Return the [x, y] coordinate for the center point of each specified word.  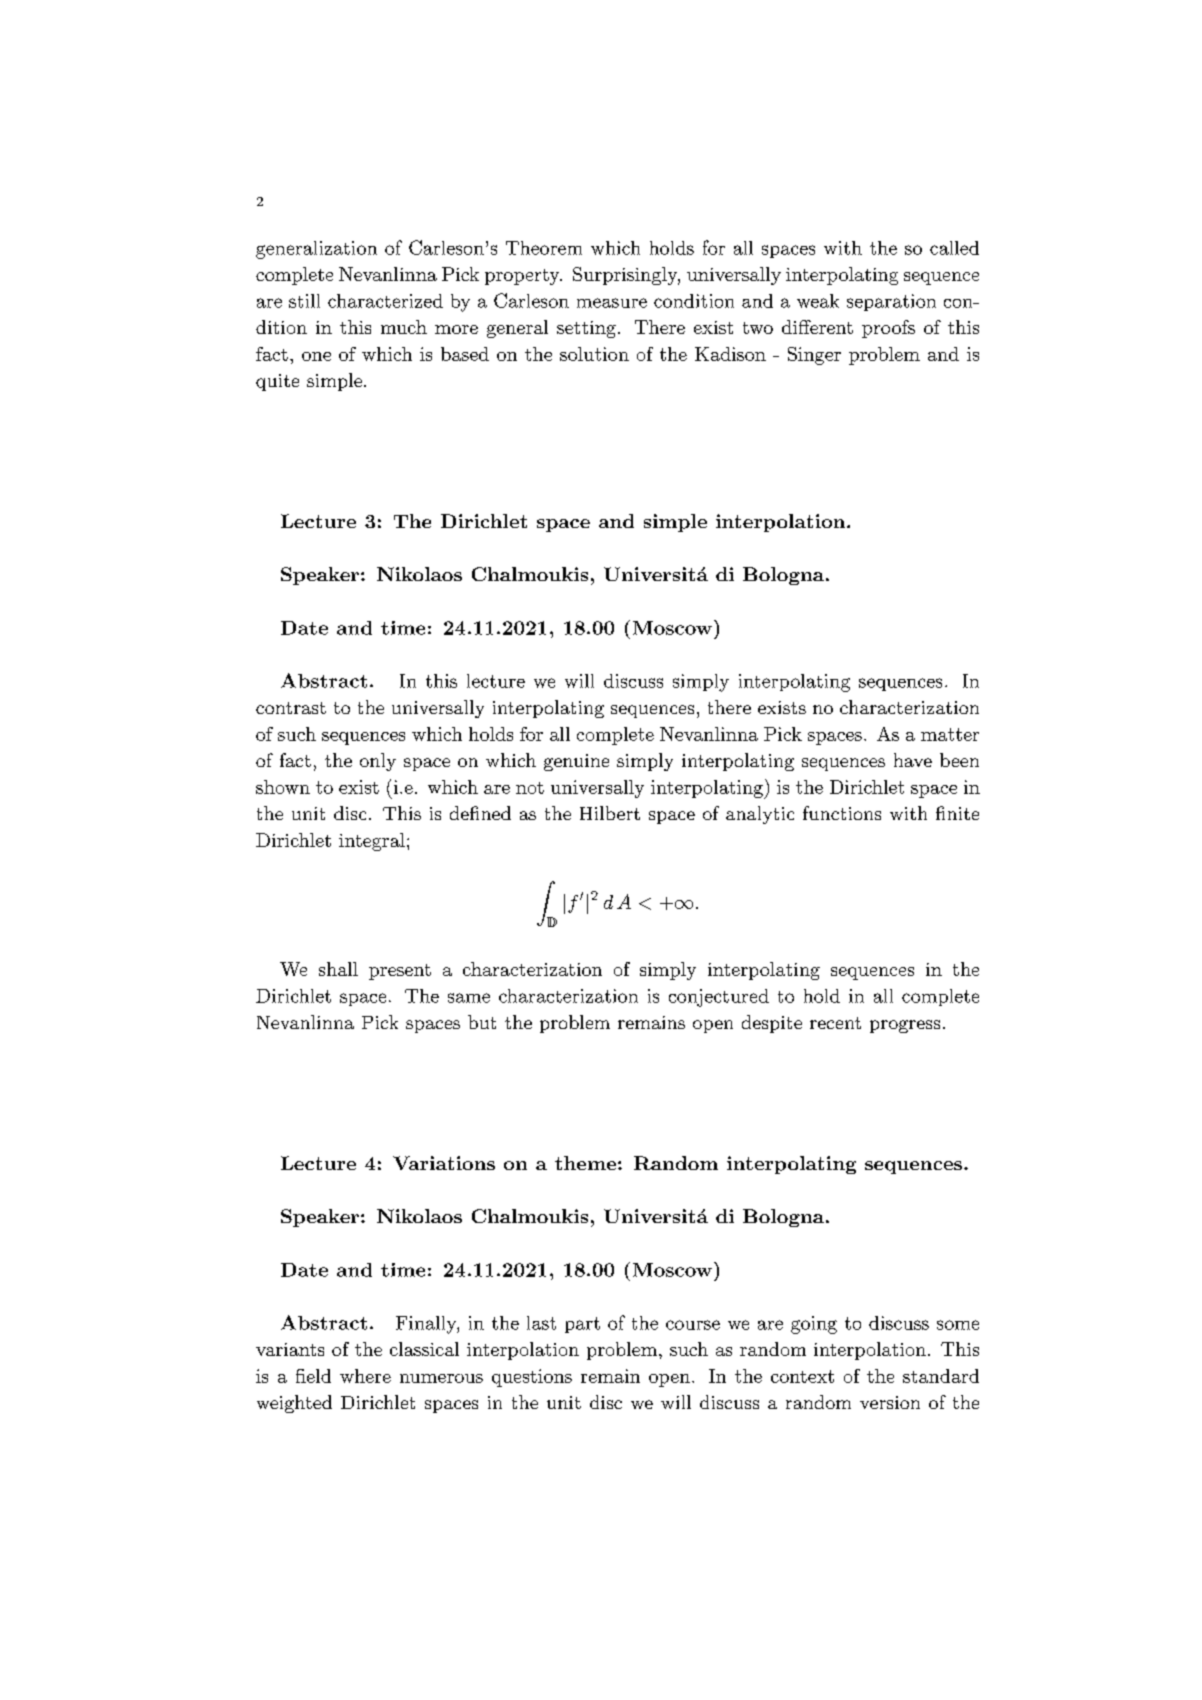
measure [612, 303]
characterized [385, 301]
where [365, 1376]
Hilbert [610, 813]
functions [842, 813]
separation [891, 302]
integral [372, 842]
